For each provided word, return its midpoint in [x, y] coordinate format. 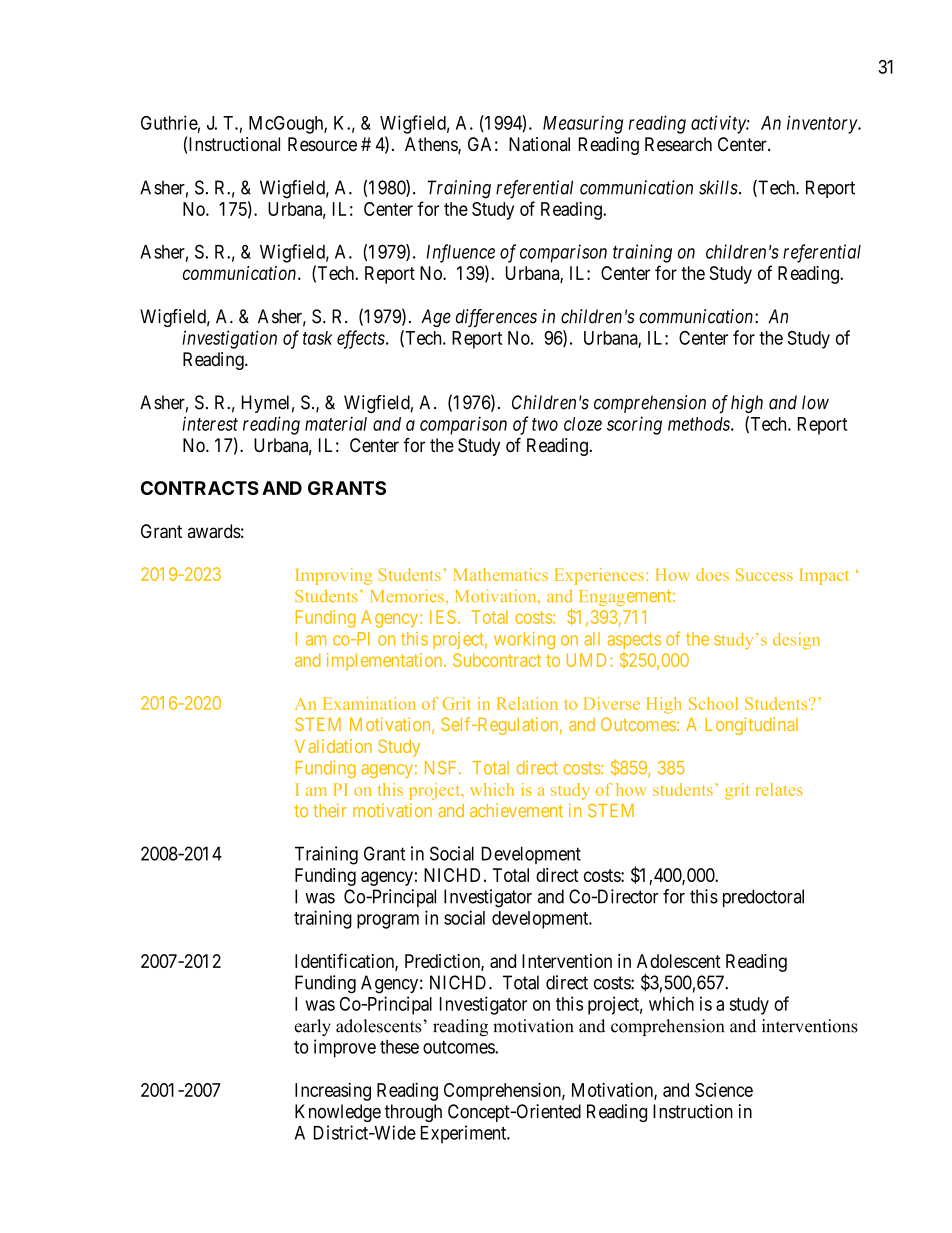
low [815, 402]
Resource [322, 144]
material [336, 423]
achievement [516, 810]
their [330, 810]
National [539, 144]
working [524, 640]
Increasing [333, 1092]
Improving [334, 576]
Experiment [465, 1134]
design [796, 641]
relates [779, 789]
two [545, 424]
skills [718, 187]
